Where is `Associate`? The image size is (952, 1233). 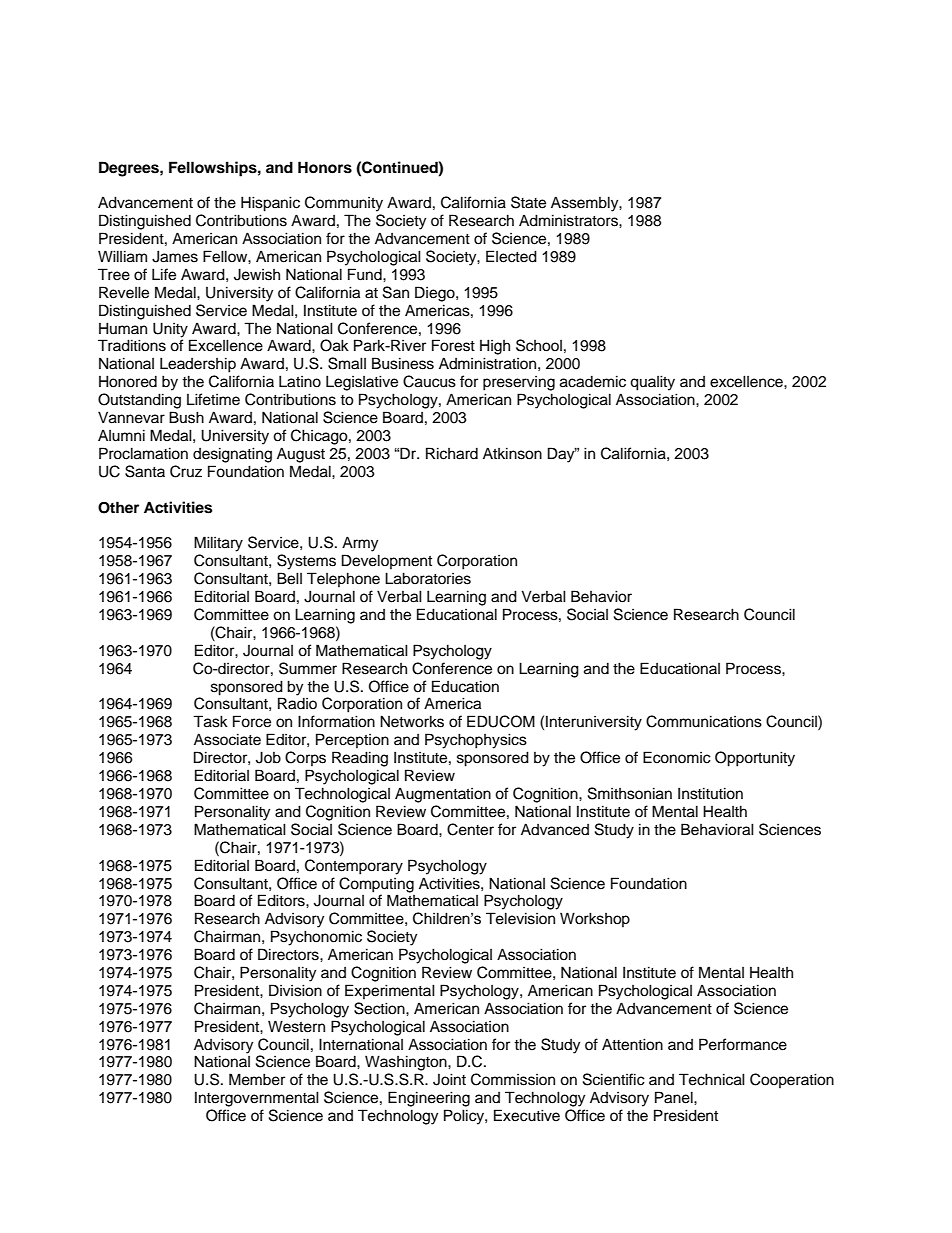
Associate is located at coordinates (227, 739).
